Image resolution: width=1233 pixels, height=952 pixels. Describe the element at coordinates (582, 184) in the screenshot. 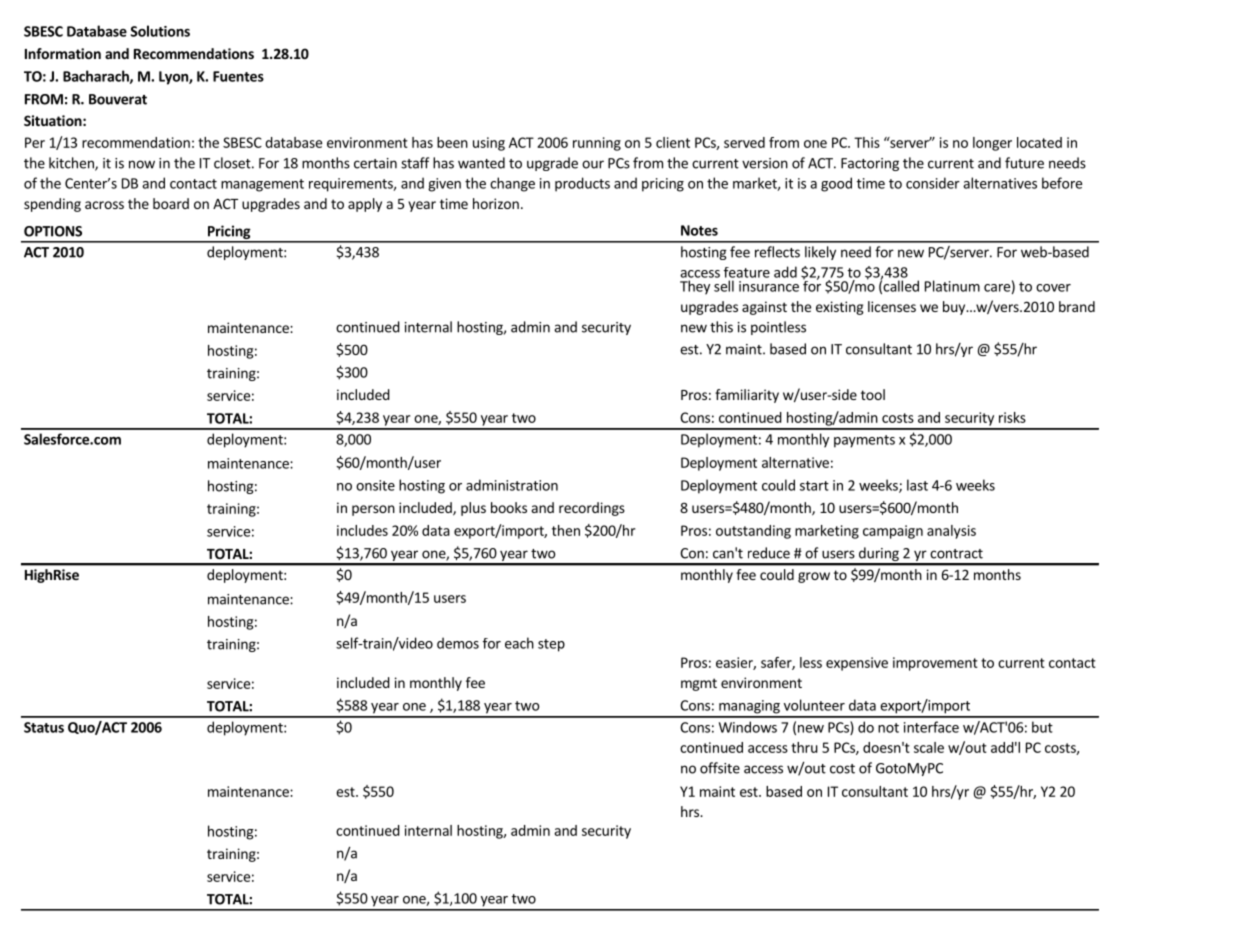

I see `products` at that location.
